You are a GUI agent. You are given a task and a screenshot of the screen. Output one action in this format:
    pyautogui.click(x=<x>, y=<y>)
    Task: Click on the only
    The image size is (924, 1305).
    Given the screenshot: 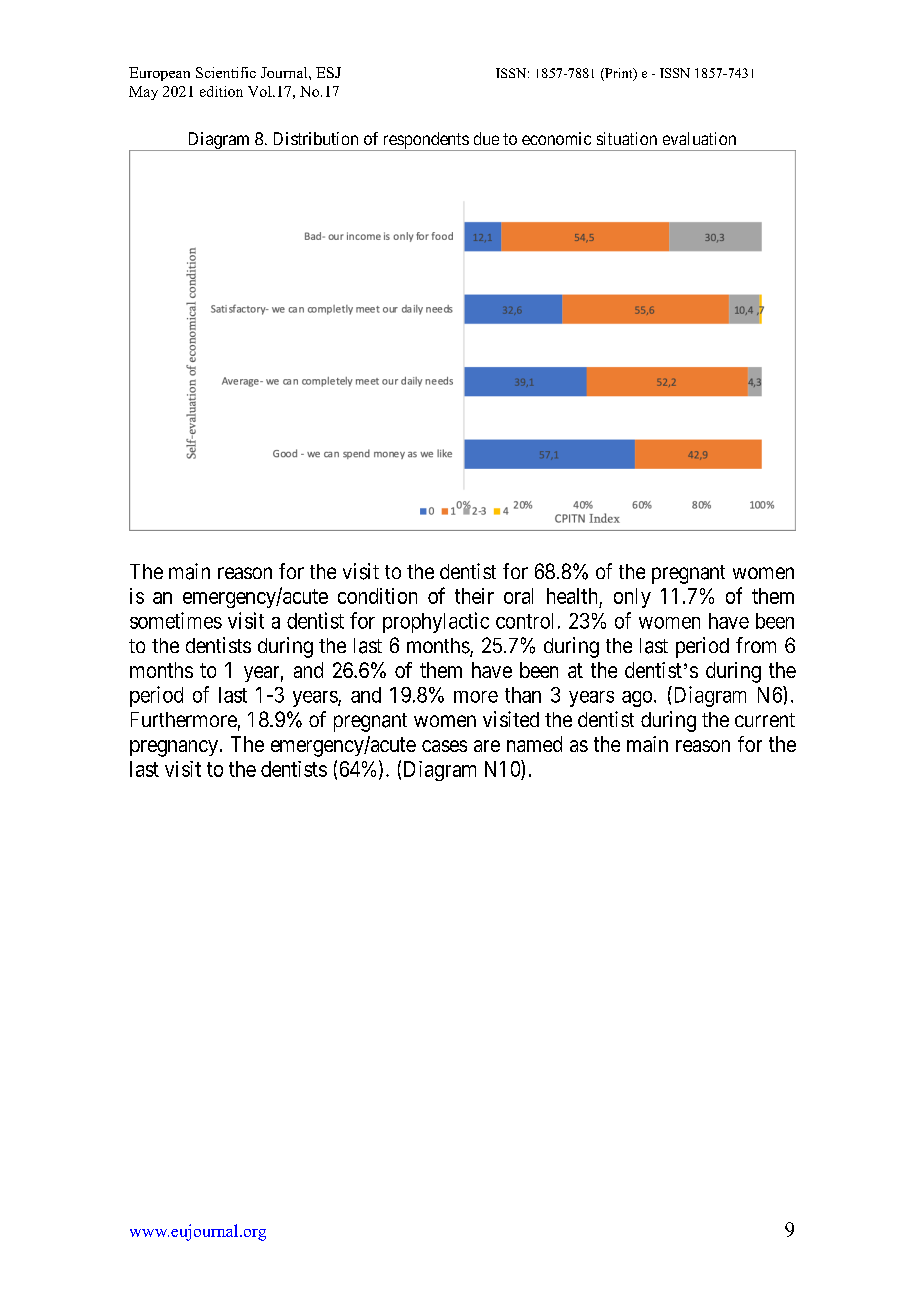 What is the action you would take?
    pyautogui.click(x=632, y=598)
